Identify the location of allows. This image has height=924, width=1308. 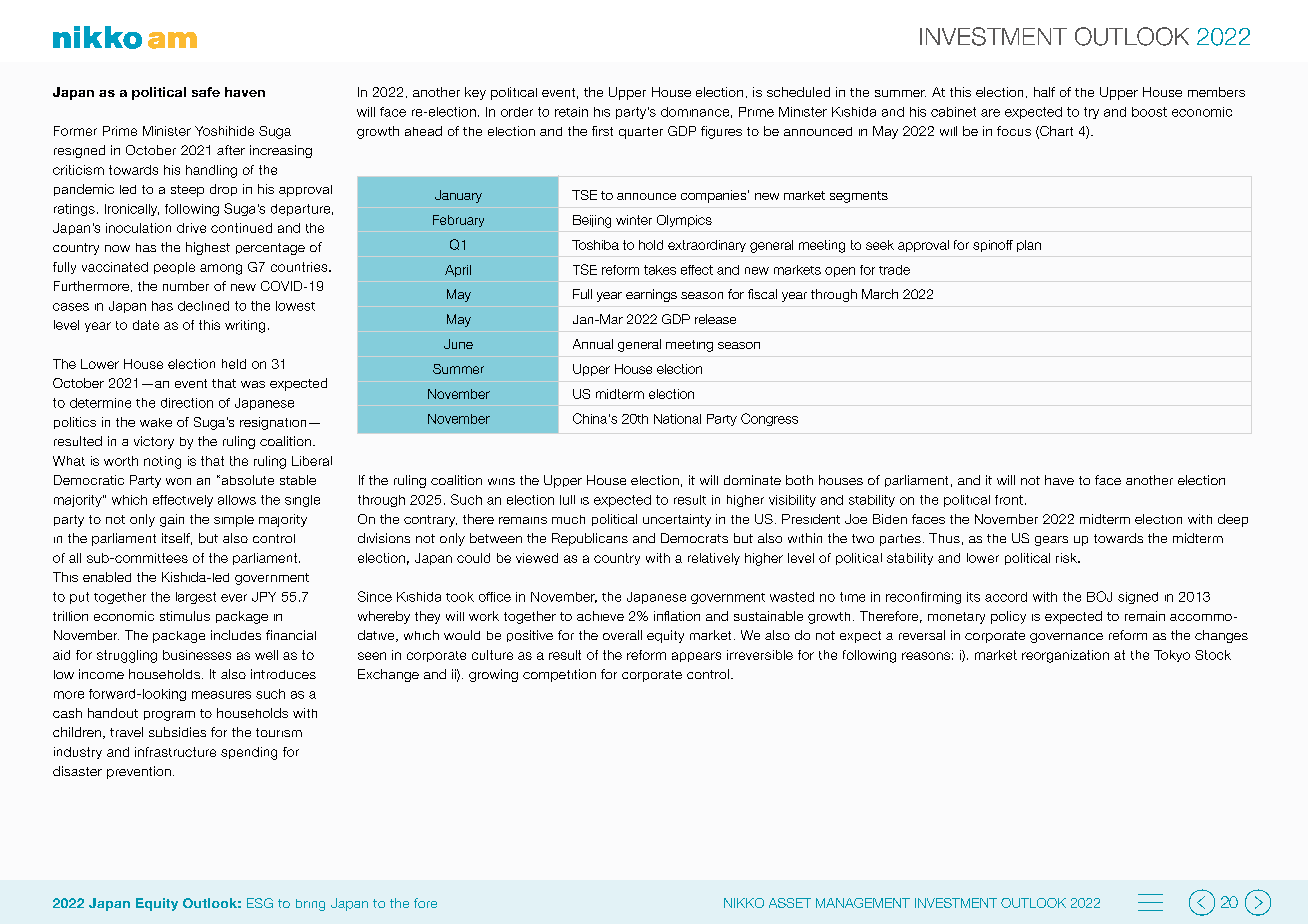
(237, 500).
